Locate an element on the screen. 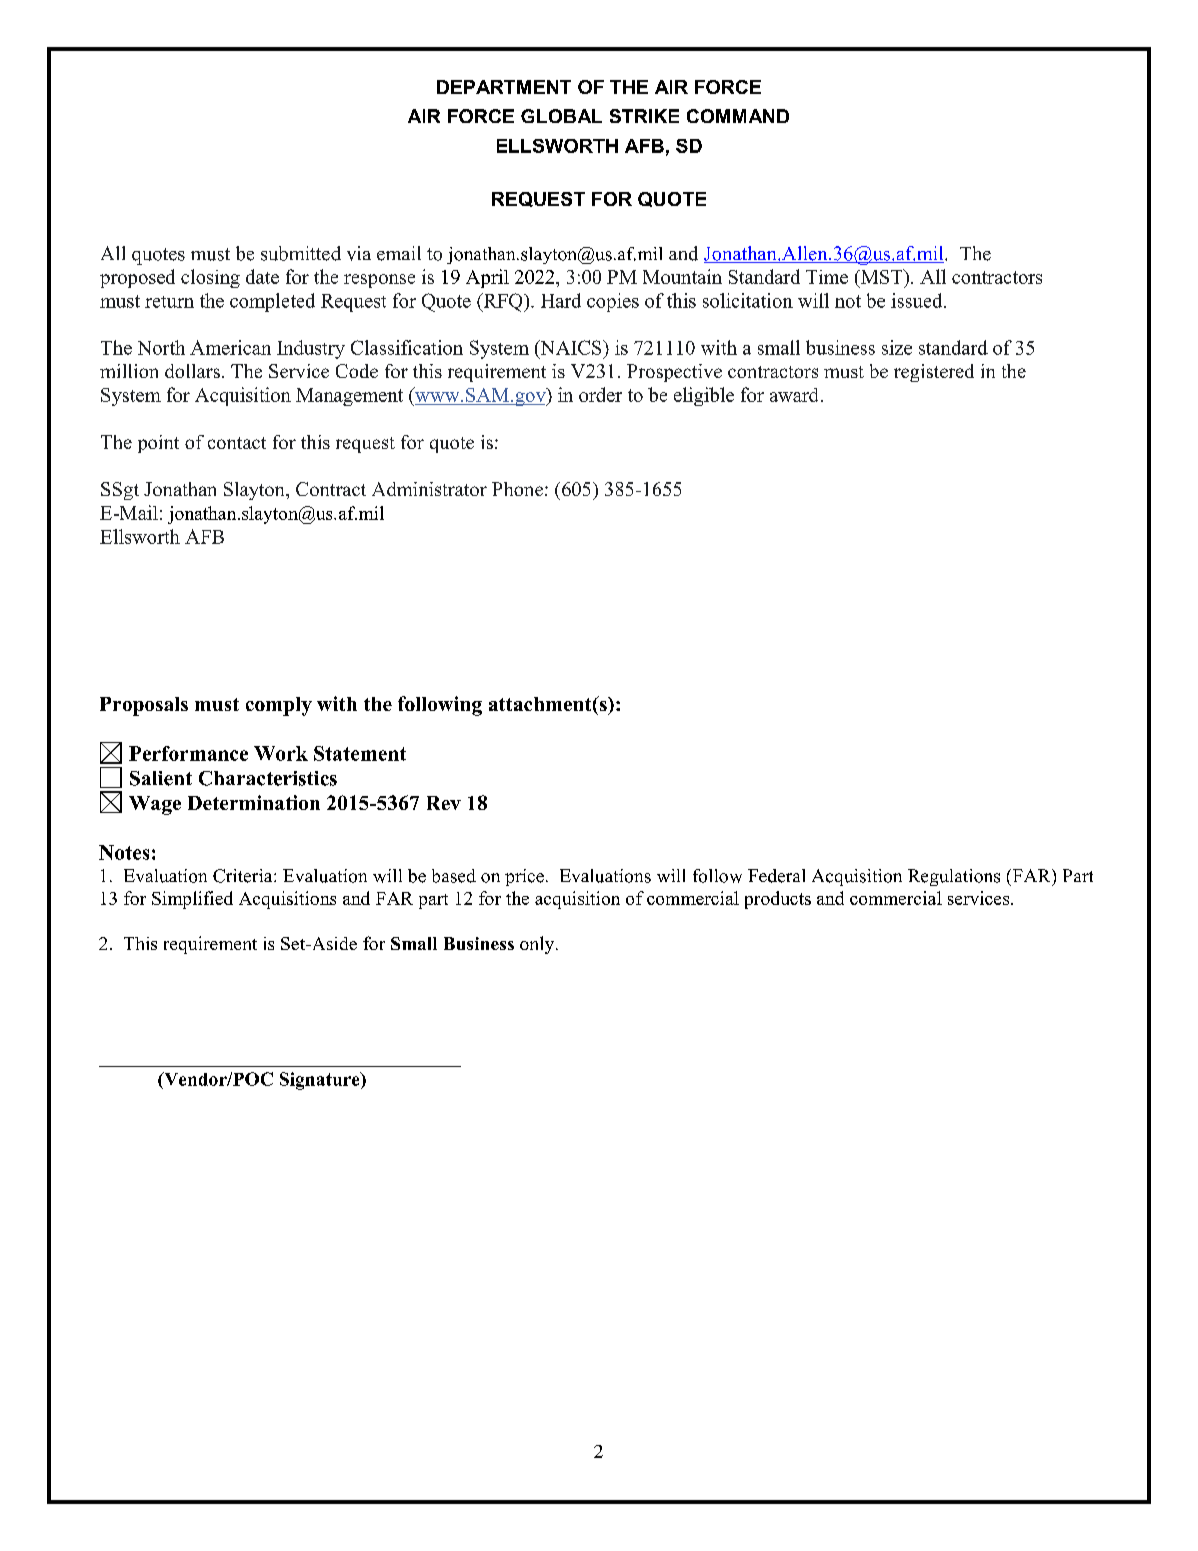 Image resolution: width=1198 pixels, height=1551 pixels. NAICS is located at coordinates (571, 347).
